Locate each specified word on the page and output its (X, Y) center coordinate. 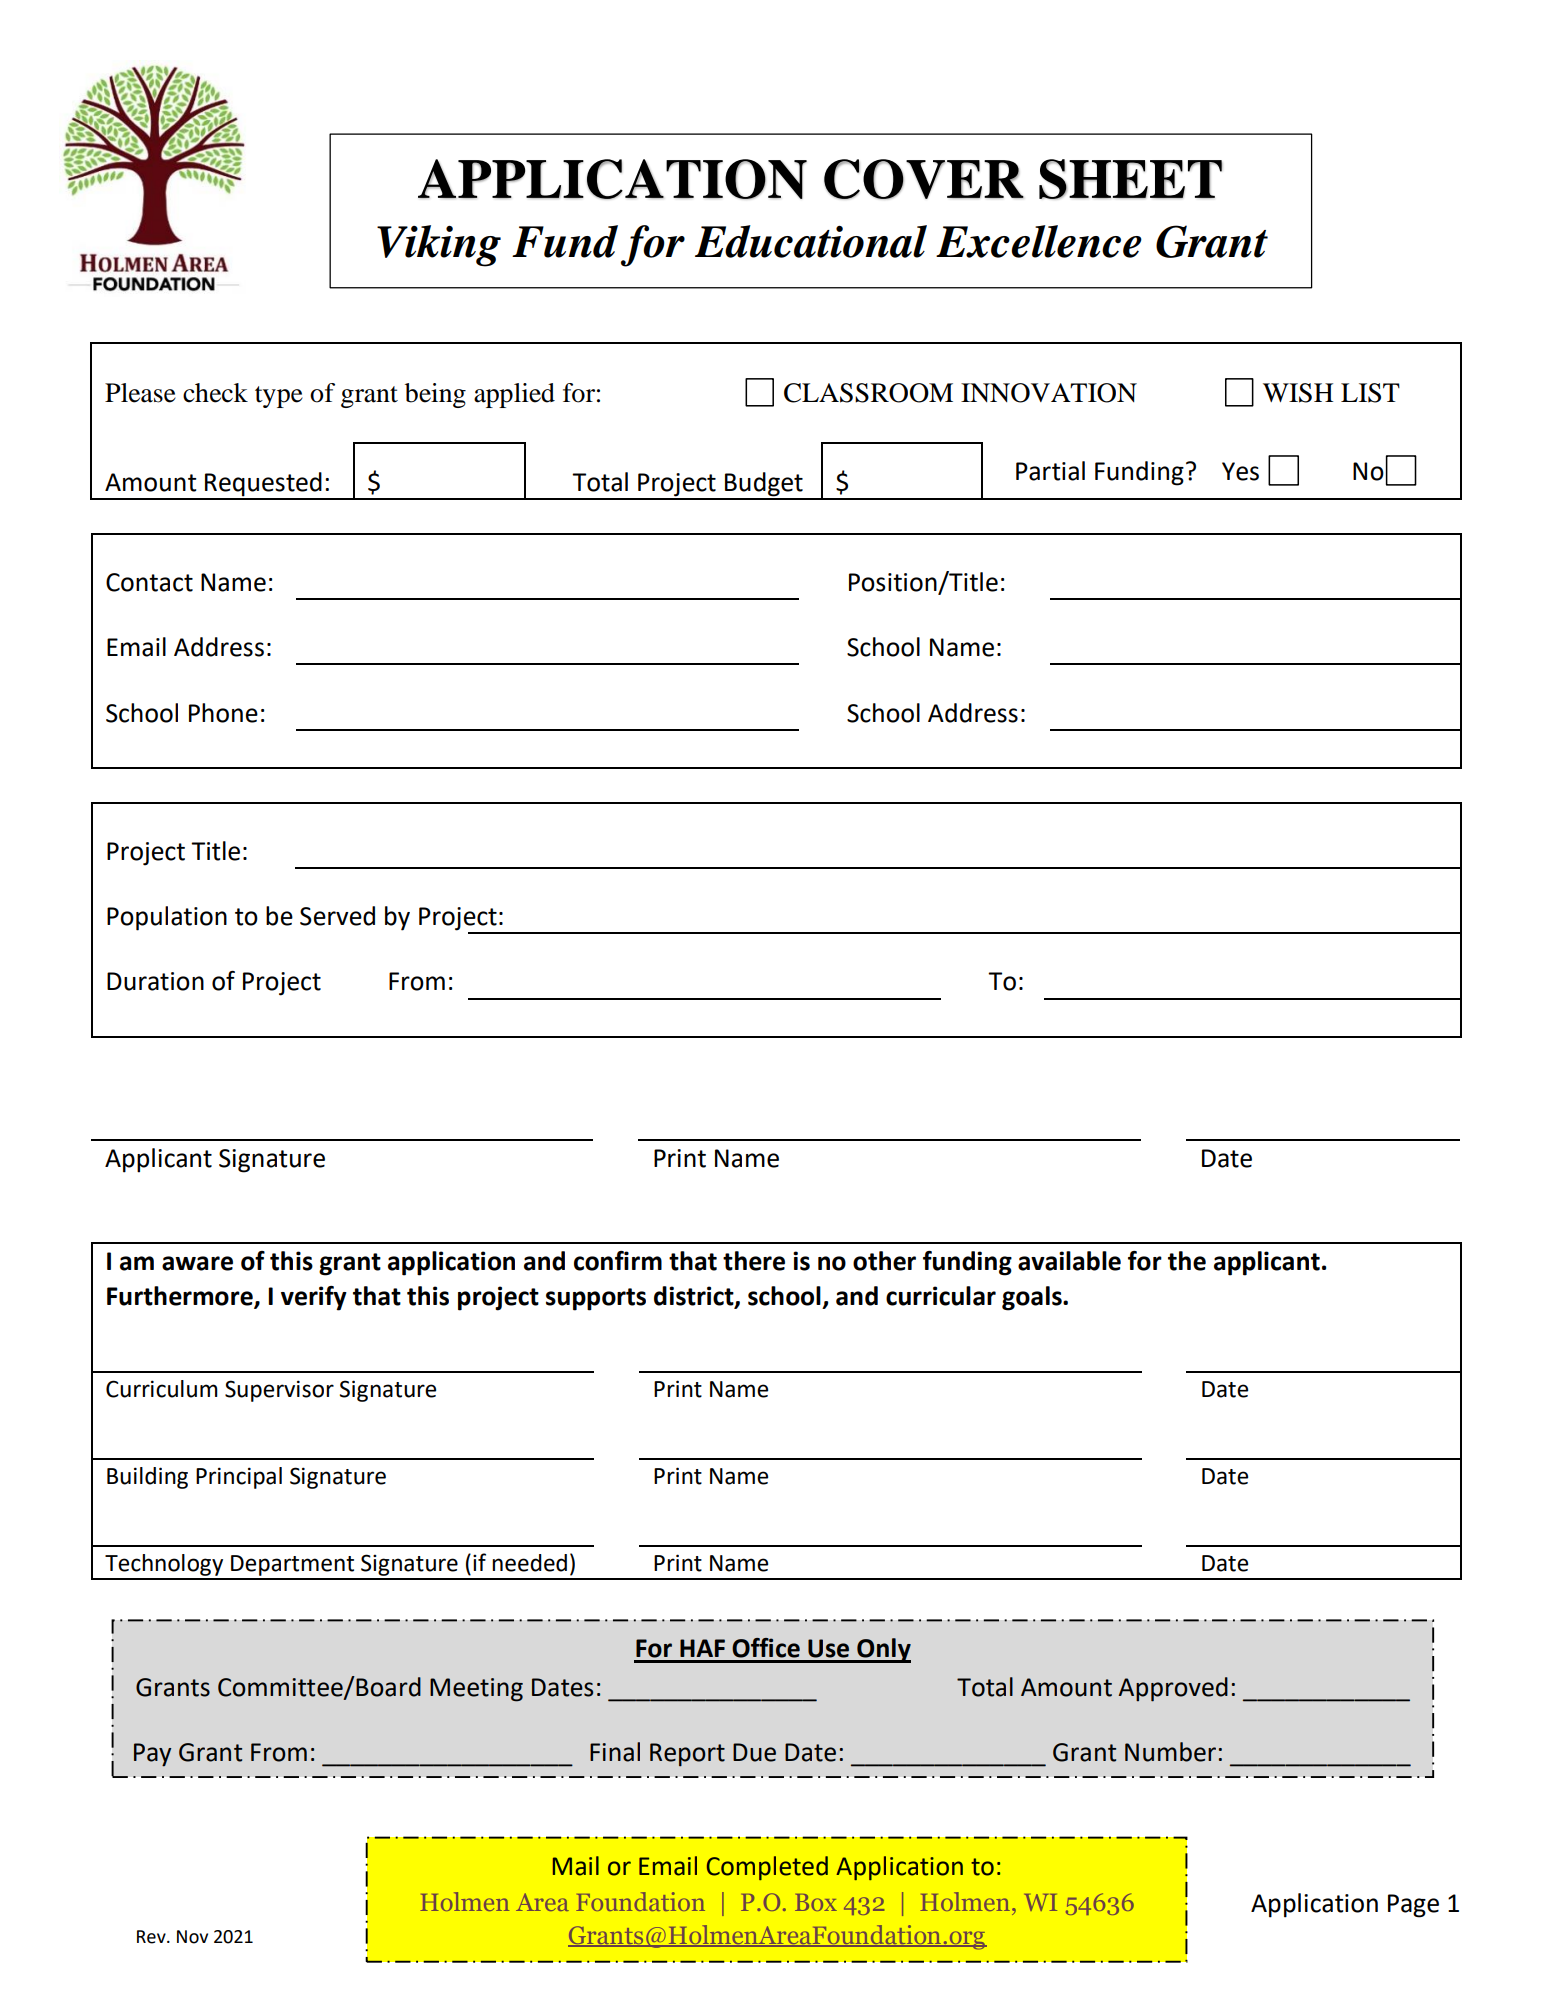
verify (314, 1298)
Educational (811, 241)
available (1069, 1261)
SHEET (1131, 179)
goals (1033, 1298)
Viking (439, 246)
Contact (149, 582)
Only (883, 1650)
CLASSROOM (868, 393)
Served (337, 916)
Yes (1240, 471)
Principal (239, 1478)
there (754, 1261)
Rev (152, 1937)
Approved (1173, 1689)
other (884, 1261)
